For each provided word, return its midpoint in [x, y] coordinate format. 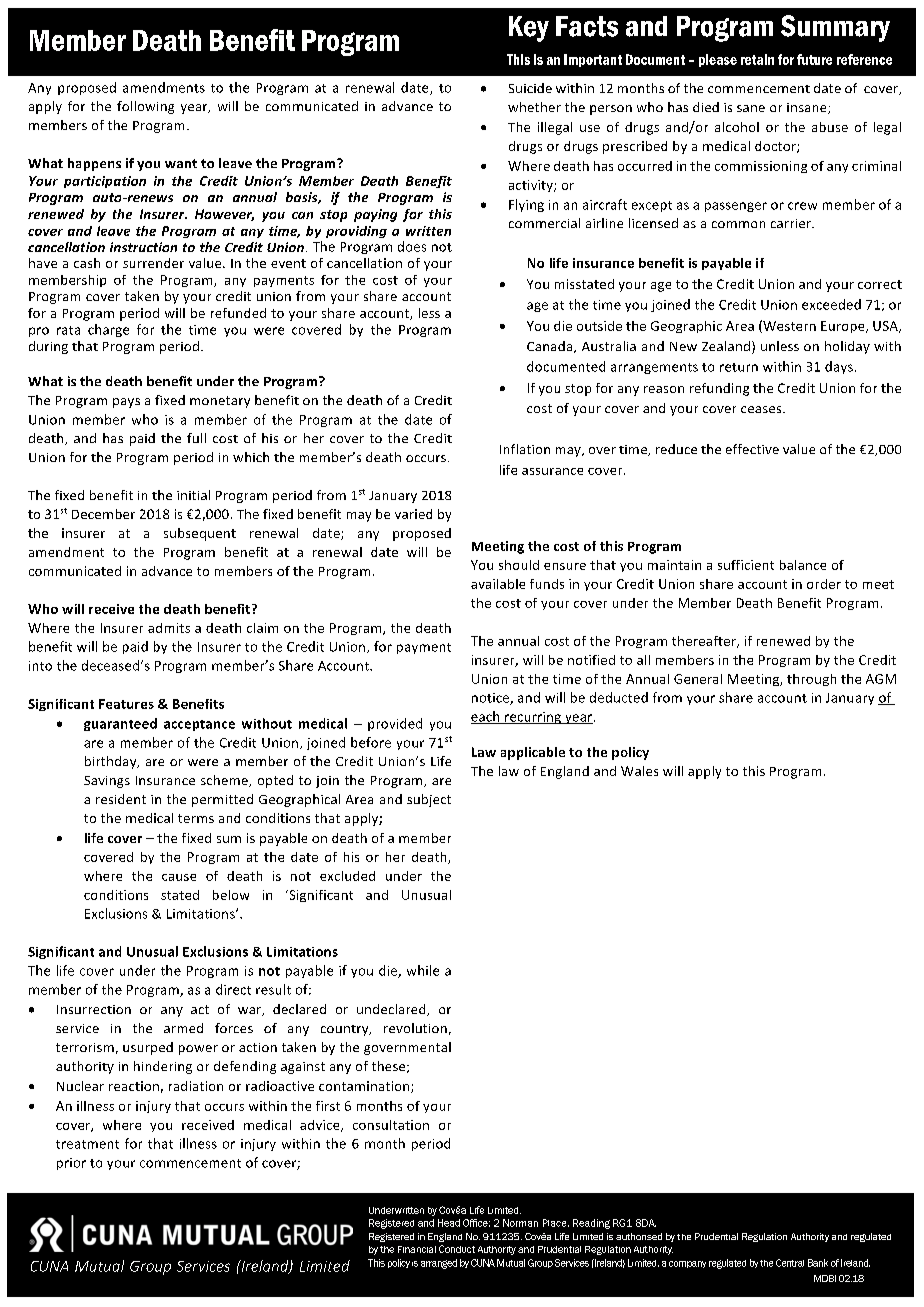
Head [449, 1223]
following [145, 107]
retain [757, 59]
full [196, 438]
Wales [639, 771]
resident [121, 799]
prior [71, 1164]
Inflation [525, 449]
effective [752, 449]
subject [429, 800]
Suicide [530, 88]
